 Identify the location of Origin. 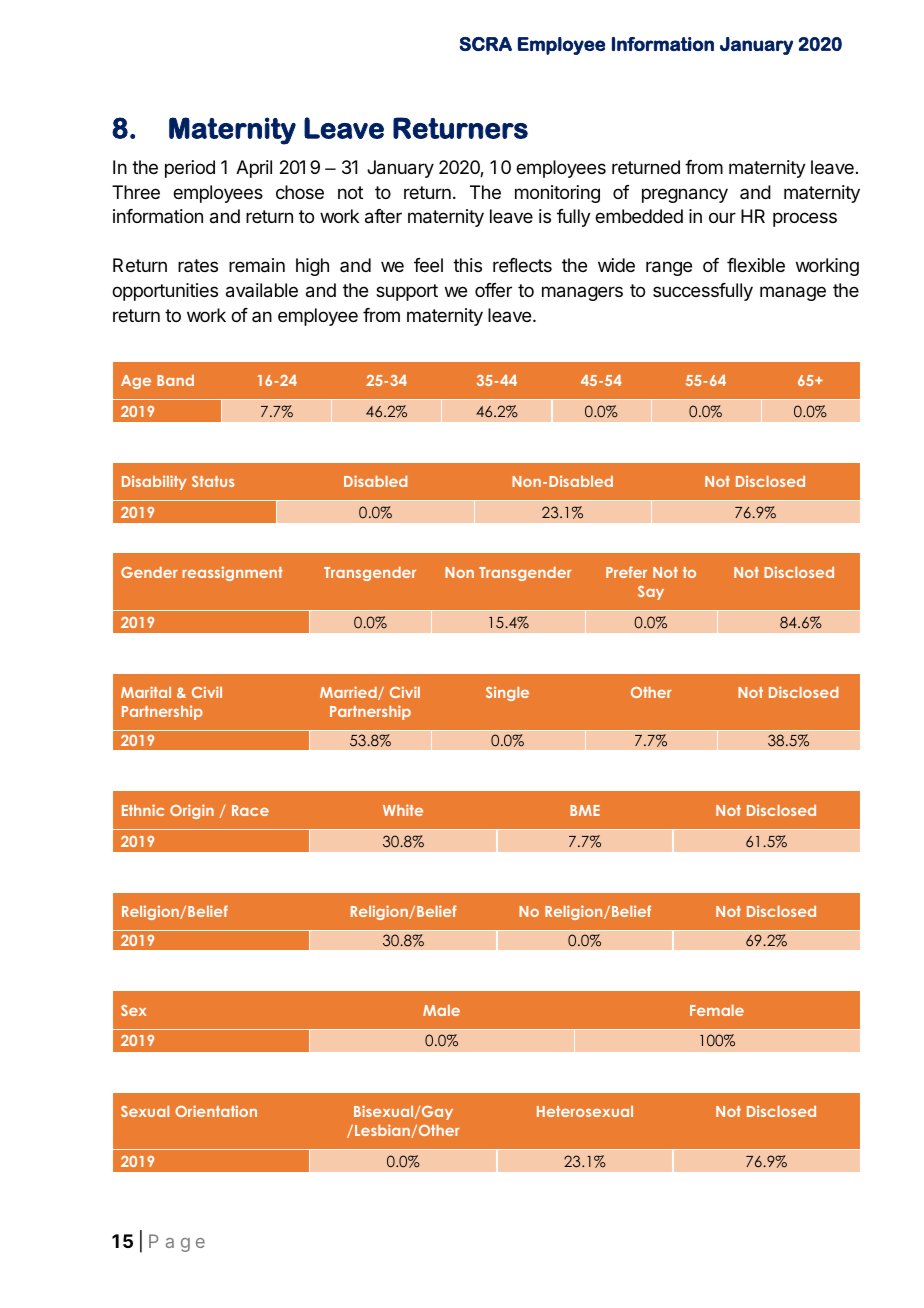
(192, 811).
